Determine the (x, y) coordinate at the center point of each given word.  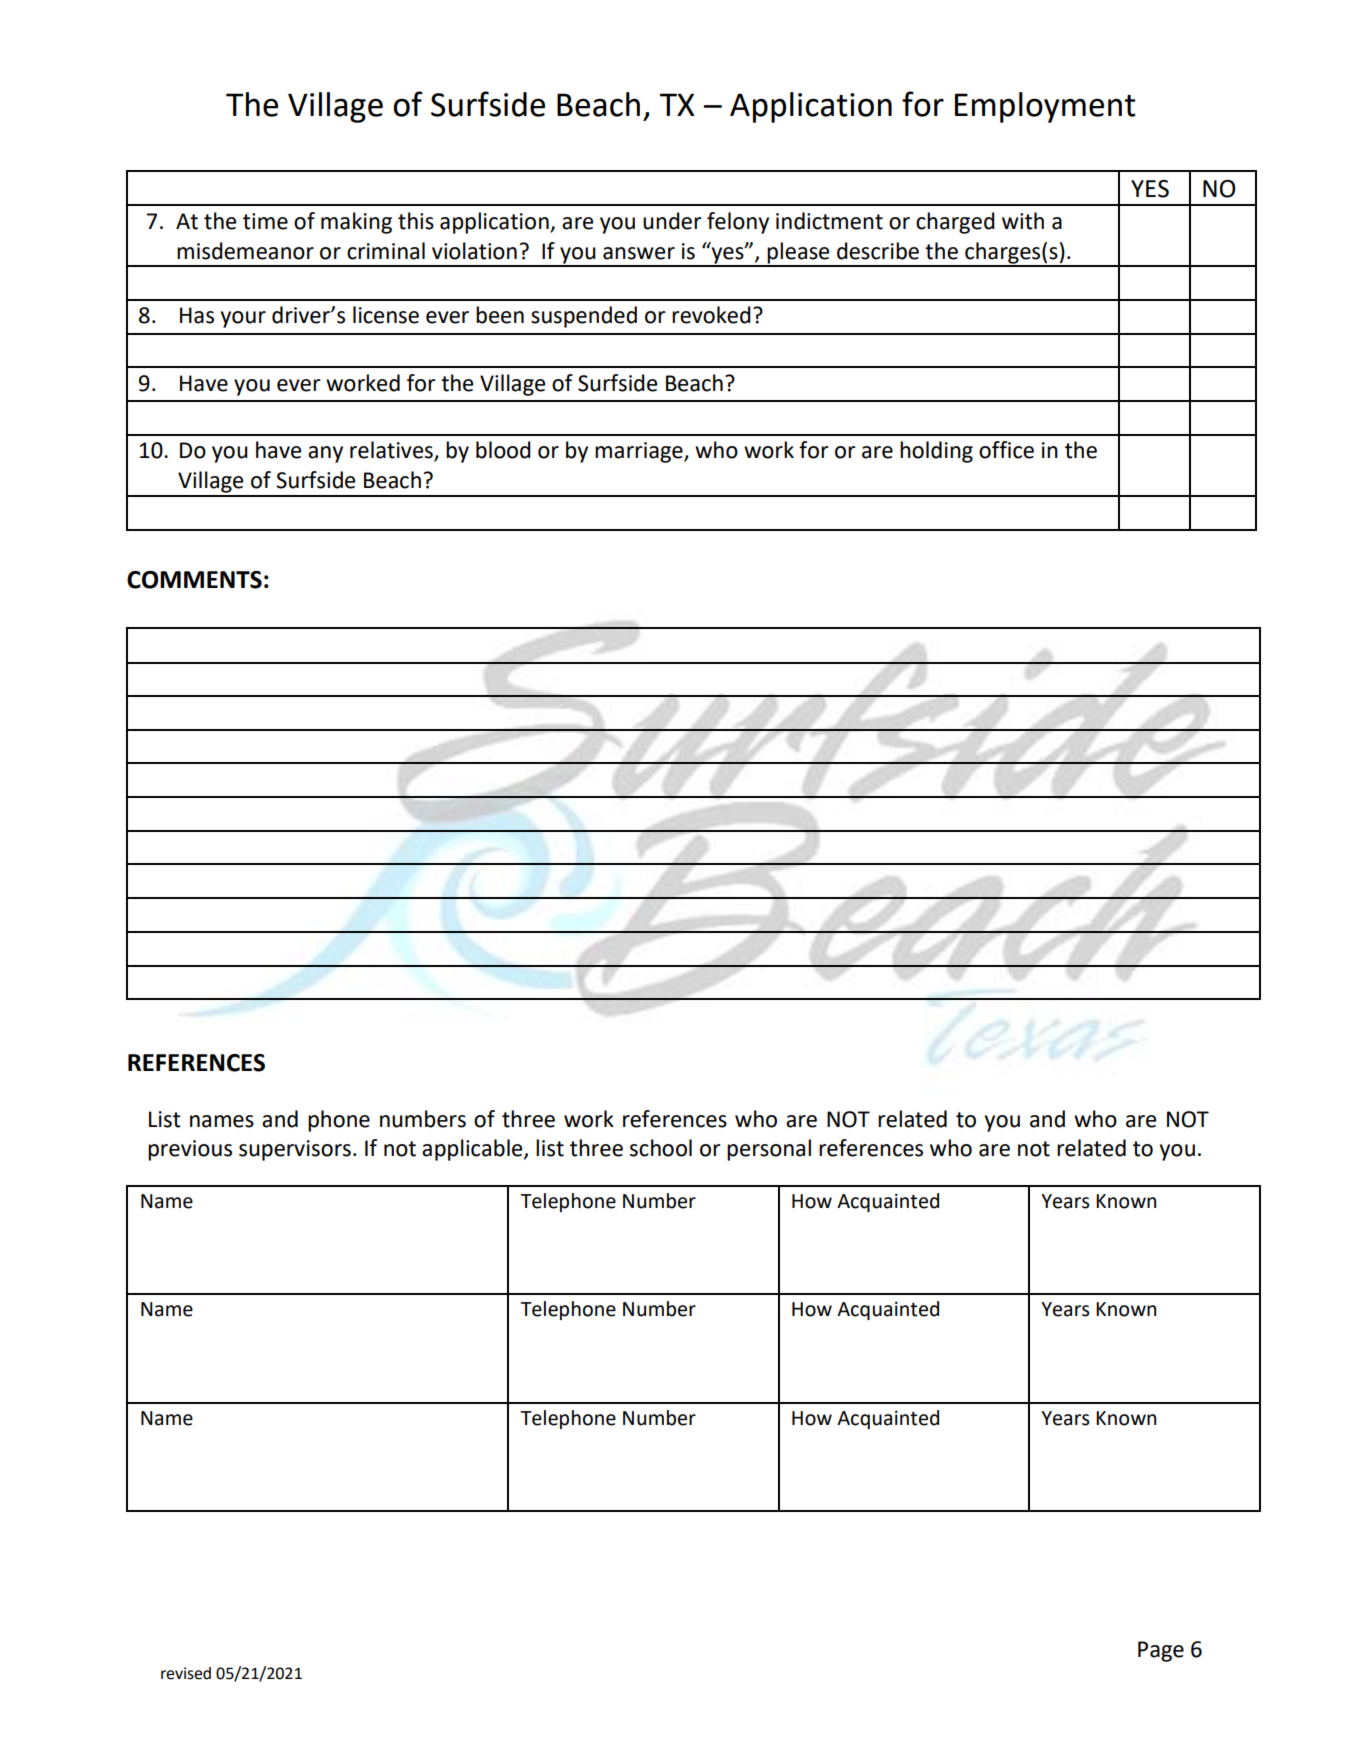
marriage (640, 452)
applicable (473, 1150)
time (265, 221)
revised (186, 1673)
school (661, 1148)
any (325, 454)
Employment (1045, 107)
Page (1161, 1651)
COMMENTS (194, 580)
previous (190, 1150)
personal (769, 1150)
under (672, 221)
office (1006, 450)
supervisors (295, 1150)
